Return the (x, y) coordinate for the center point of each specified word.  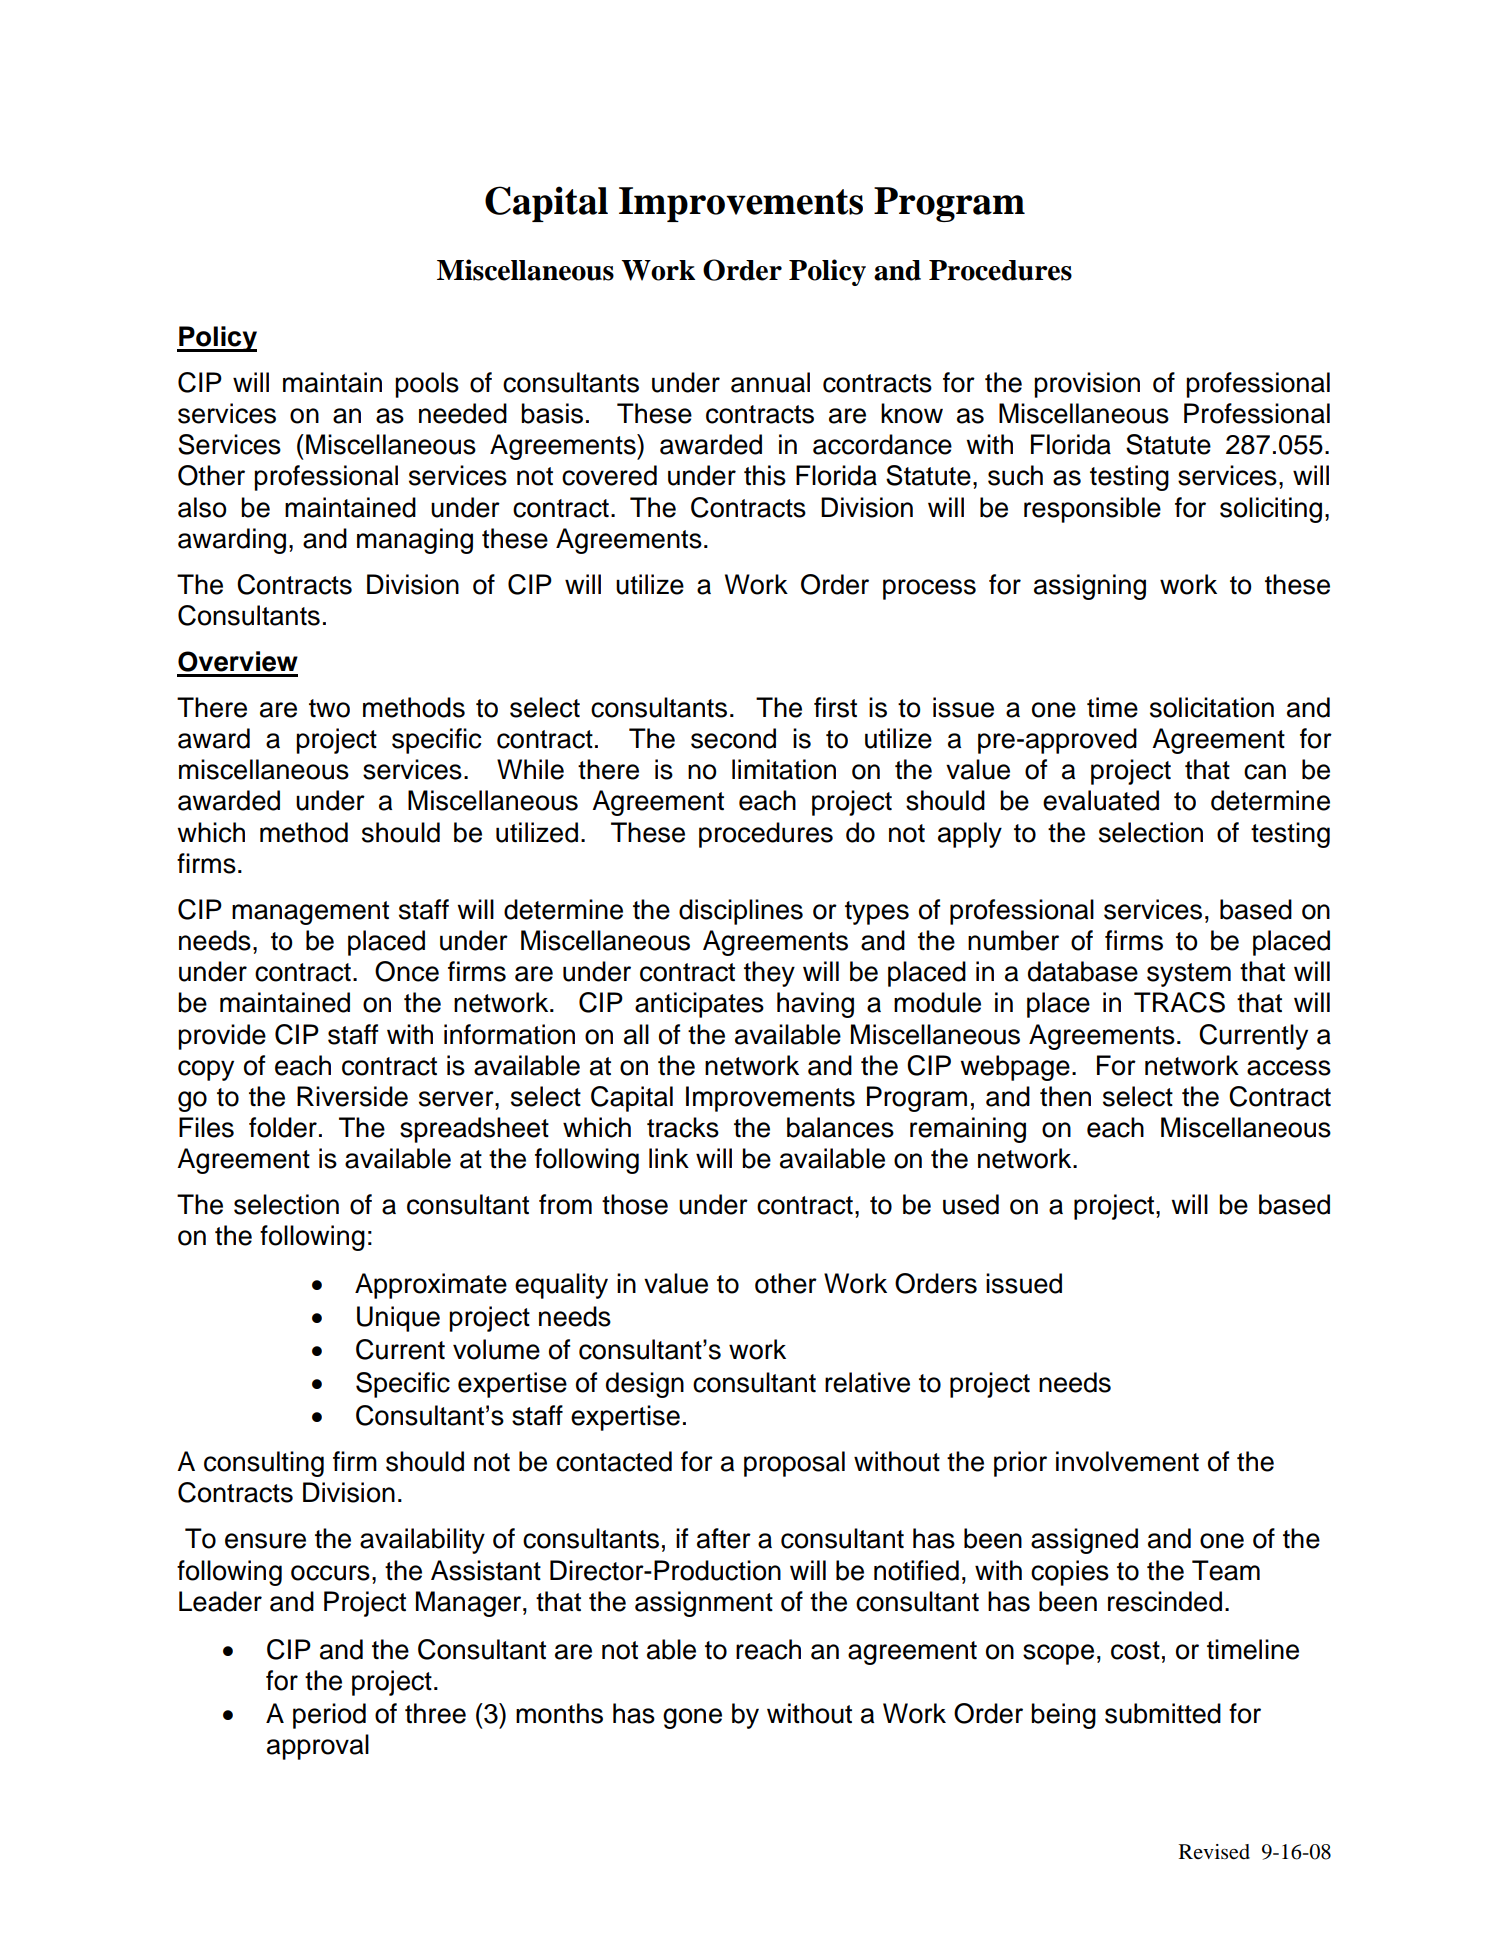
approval (318, 1747)
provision (1087, 385)
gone (692, 1718)
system (1189, 975)
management (310, 913)
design (645, 1385)
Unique (398, 1319)
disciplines (741, 912)
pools (427, 385)
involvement (1127, 1461)
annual (770, 382)
